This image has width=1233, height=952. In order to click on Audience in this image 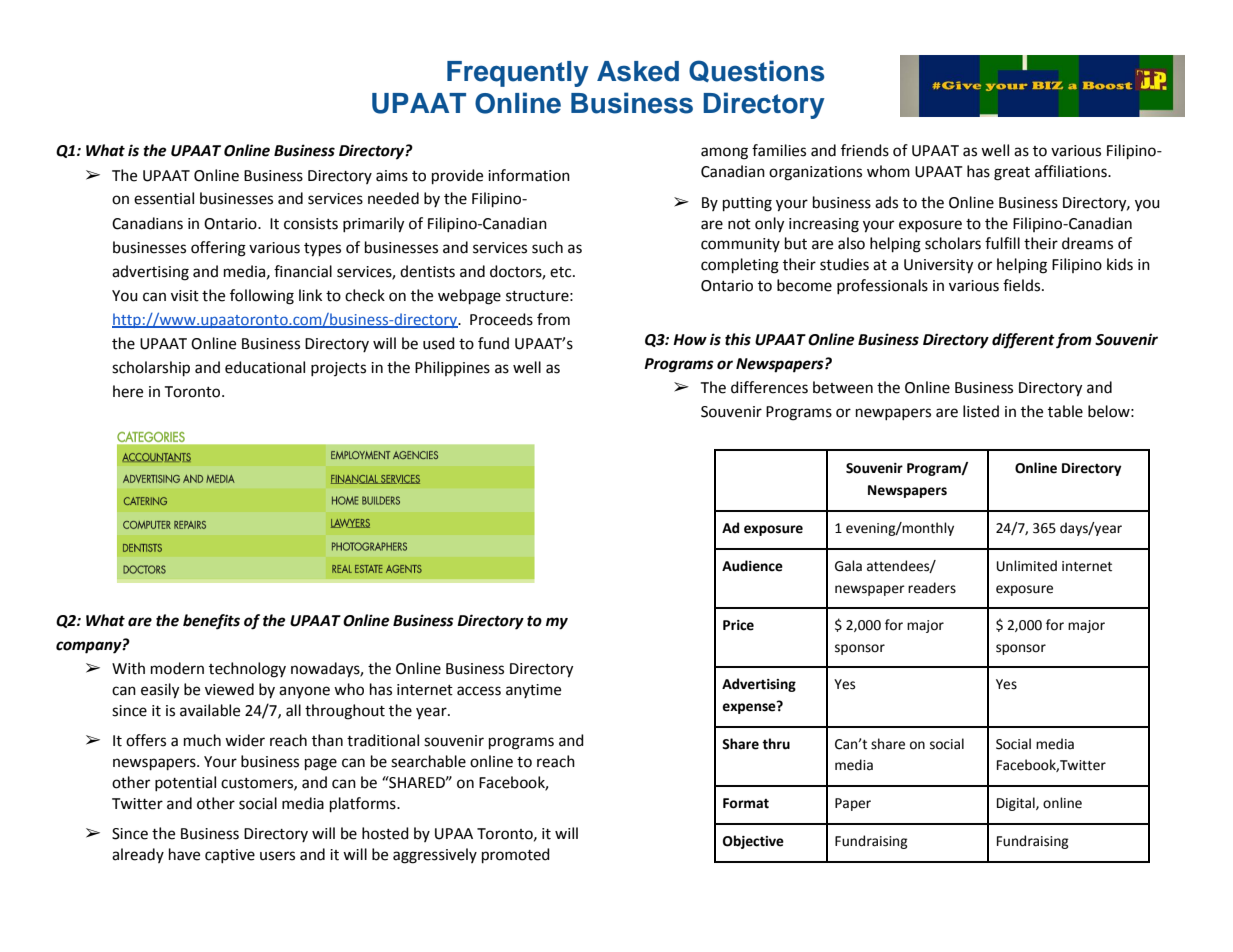, I will do `click(752, 566)`.
